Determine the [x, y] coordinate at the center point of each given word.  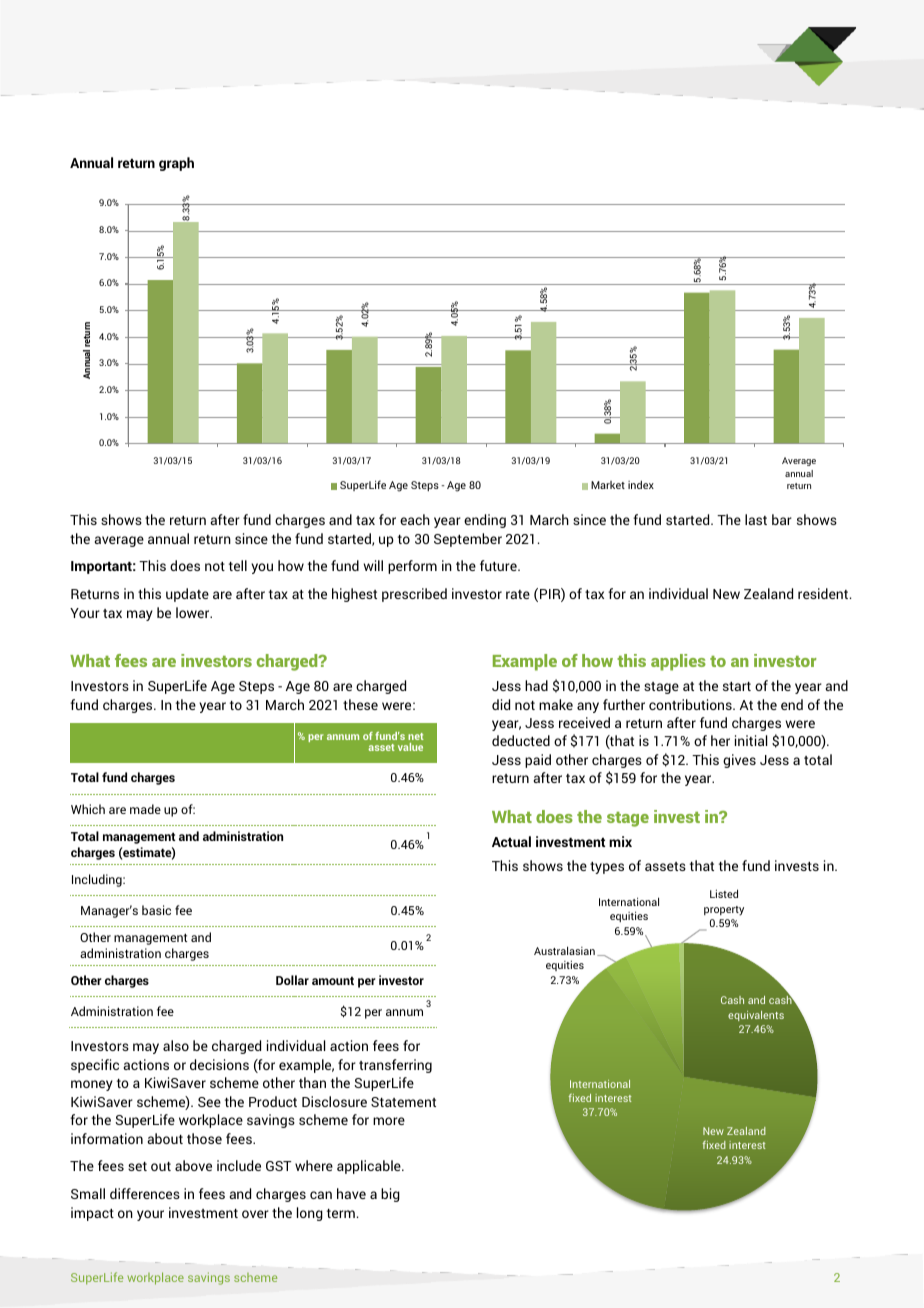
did [501, 704]
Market [608, 485]
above [193, 1165]
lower [194, 612]
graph [176, 164]
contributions [691, 704]
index [641, 484]
